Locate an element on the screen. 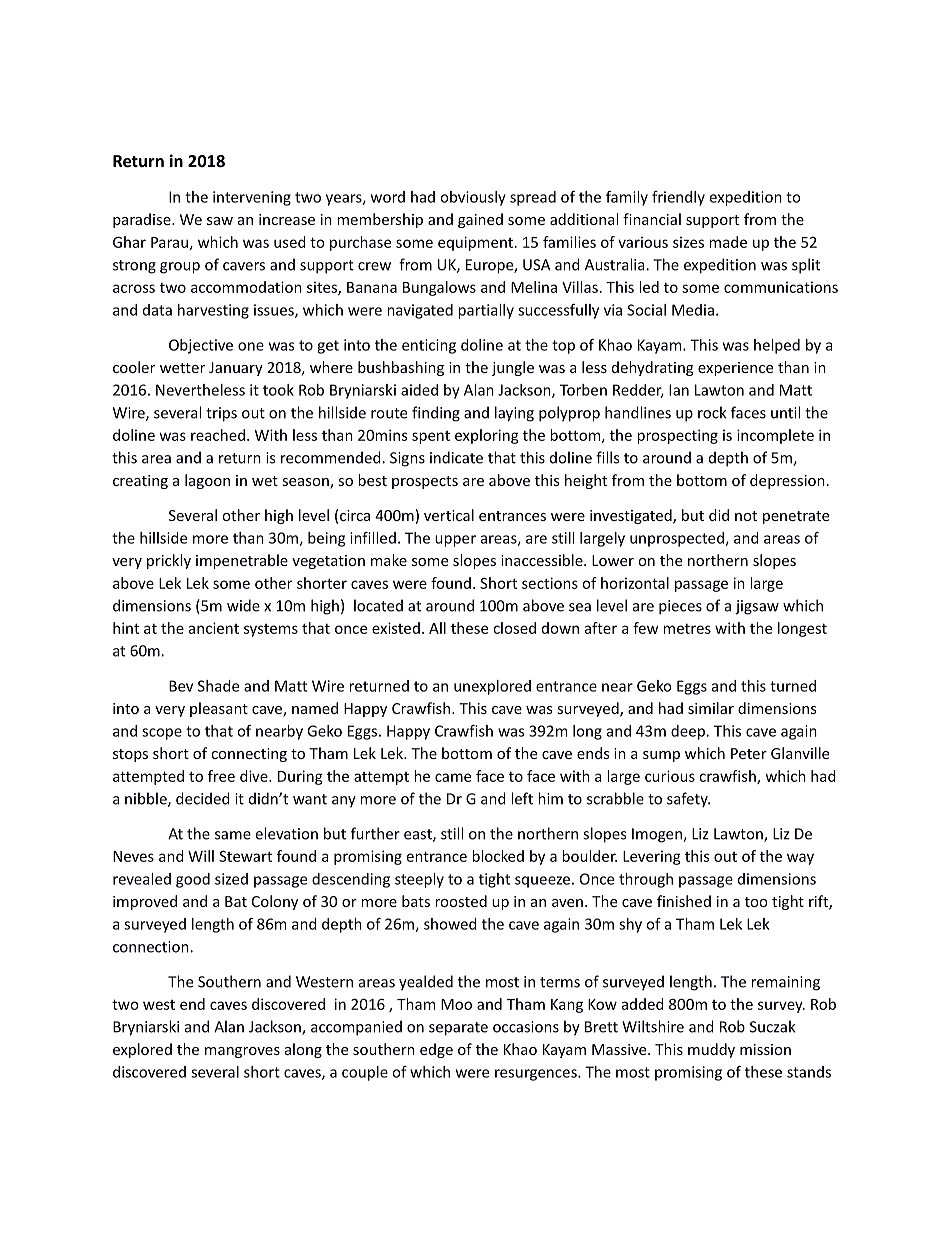 The image size is (952, 1233). not is located at coordinates (746, 516).
